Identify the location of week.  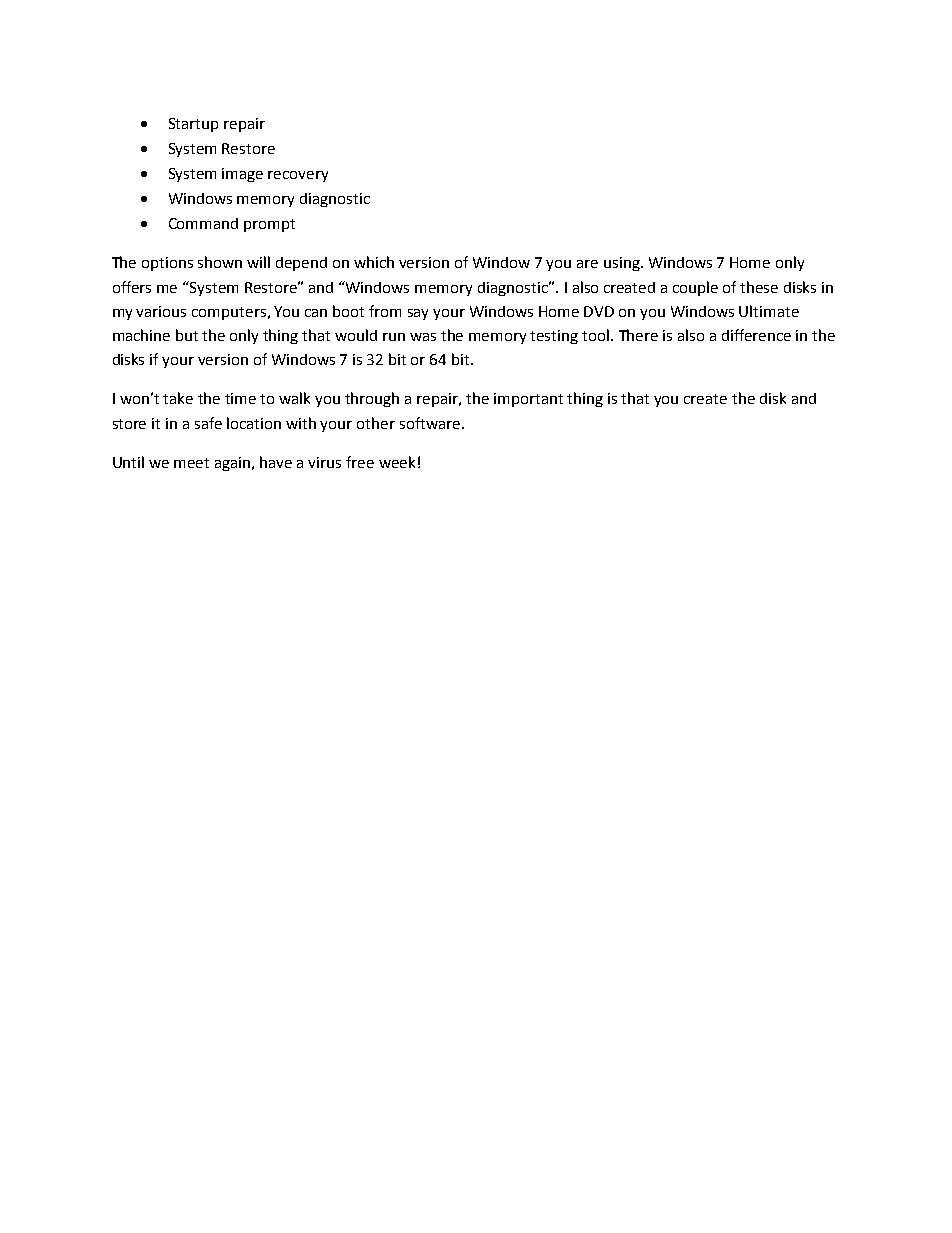
(397, 462).
